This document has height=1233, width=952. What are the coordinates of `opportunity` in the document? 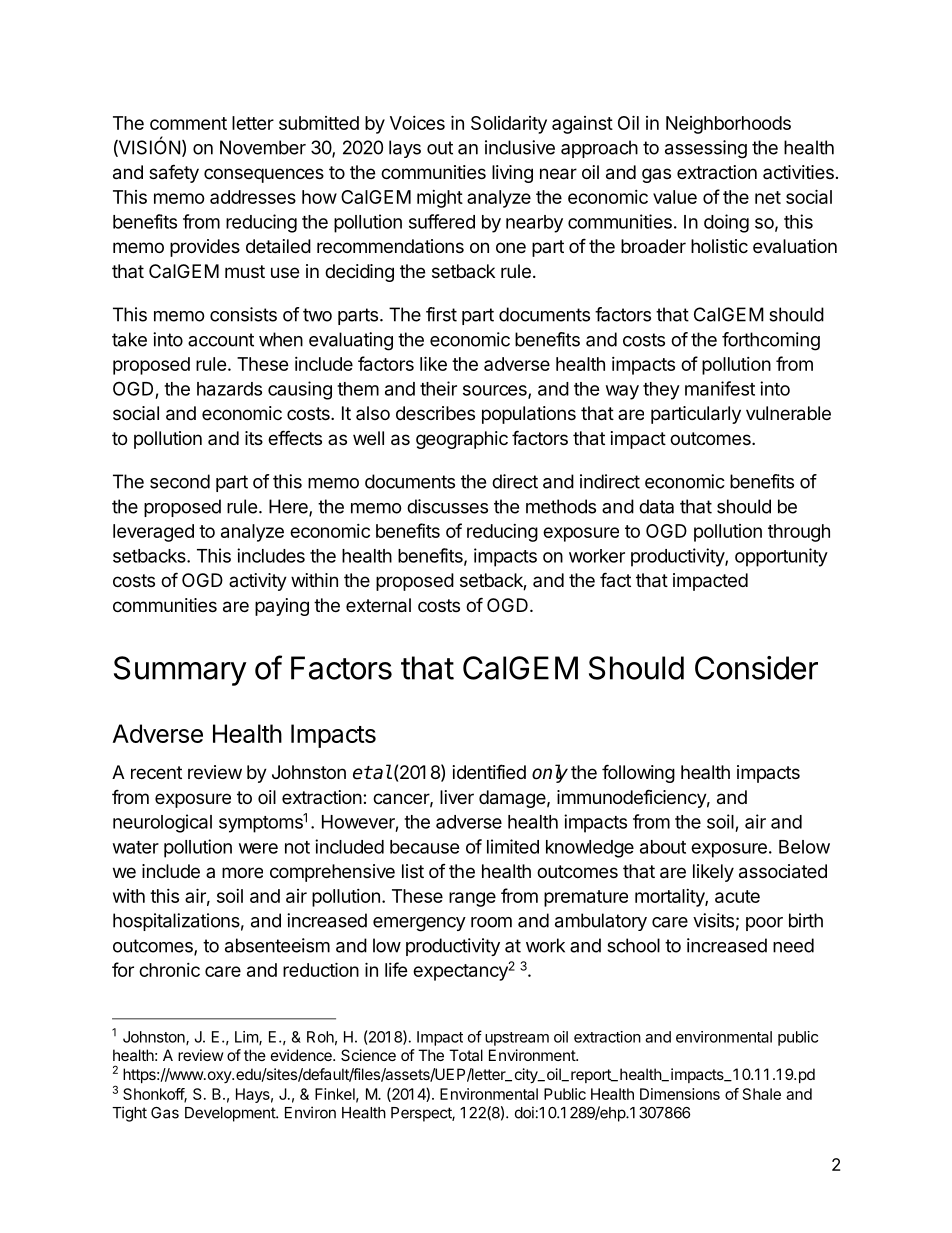 It's located at (781, 557).
